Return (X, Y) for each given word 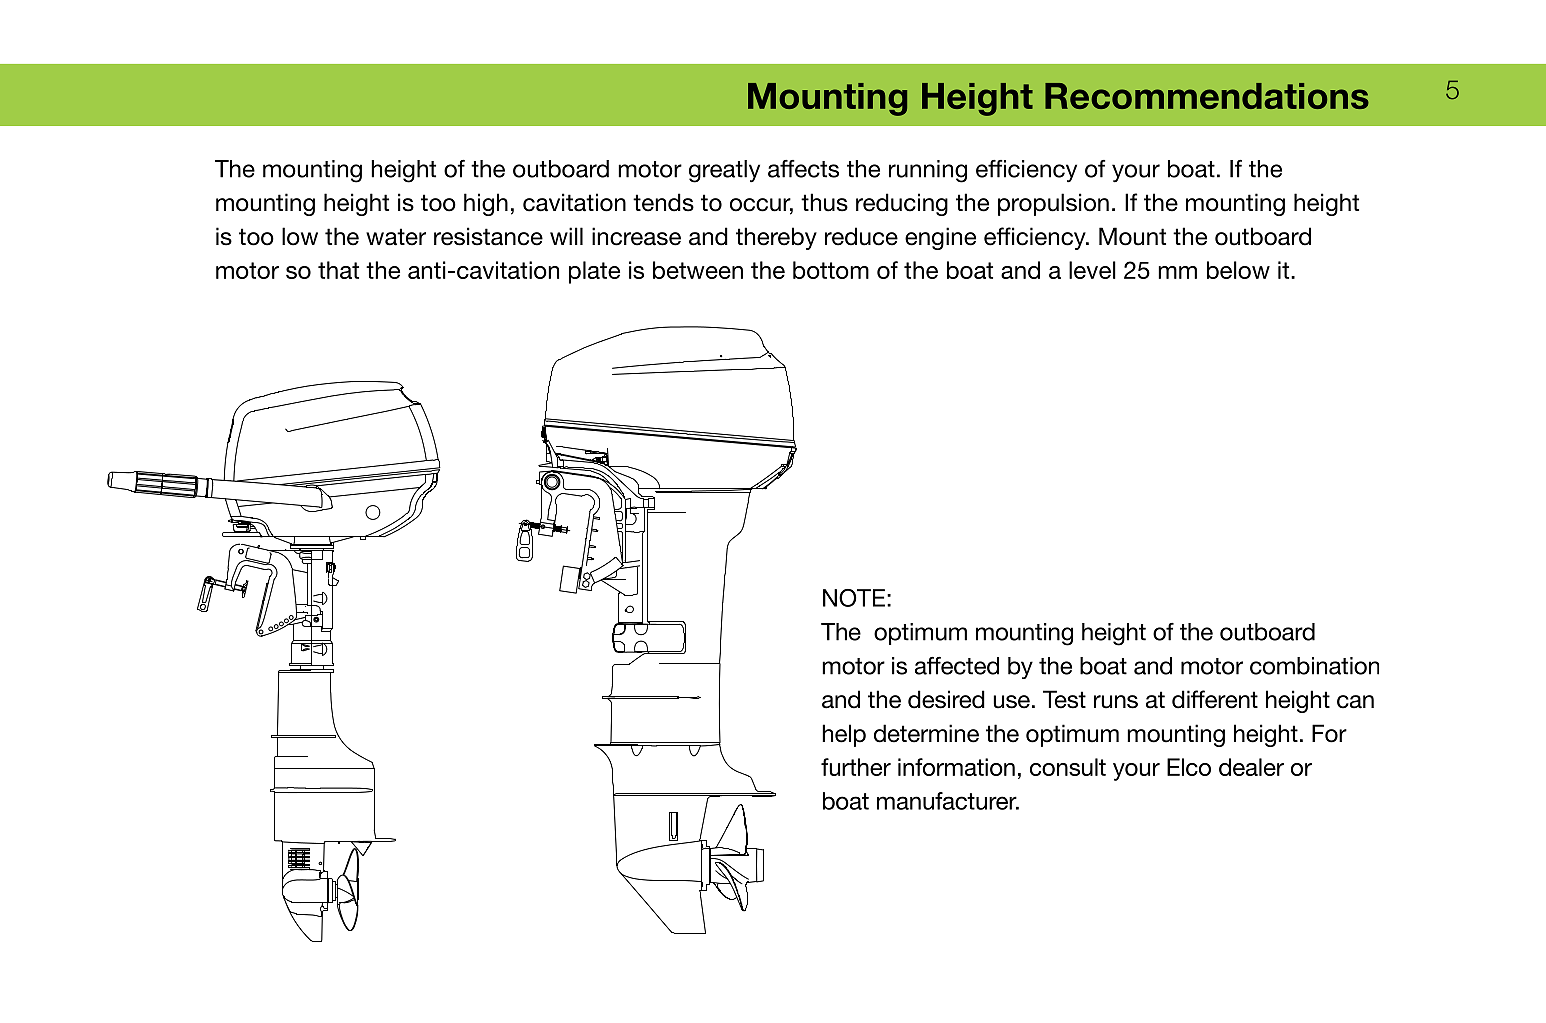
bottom (831, 270)
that (338, 270)
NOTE (854, 598)
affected (957, 666)
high (486, 204)
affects (803, 169)
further (856, 767)
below (1238, 270)
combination (1314, 666)
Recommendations (1207, 96)
